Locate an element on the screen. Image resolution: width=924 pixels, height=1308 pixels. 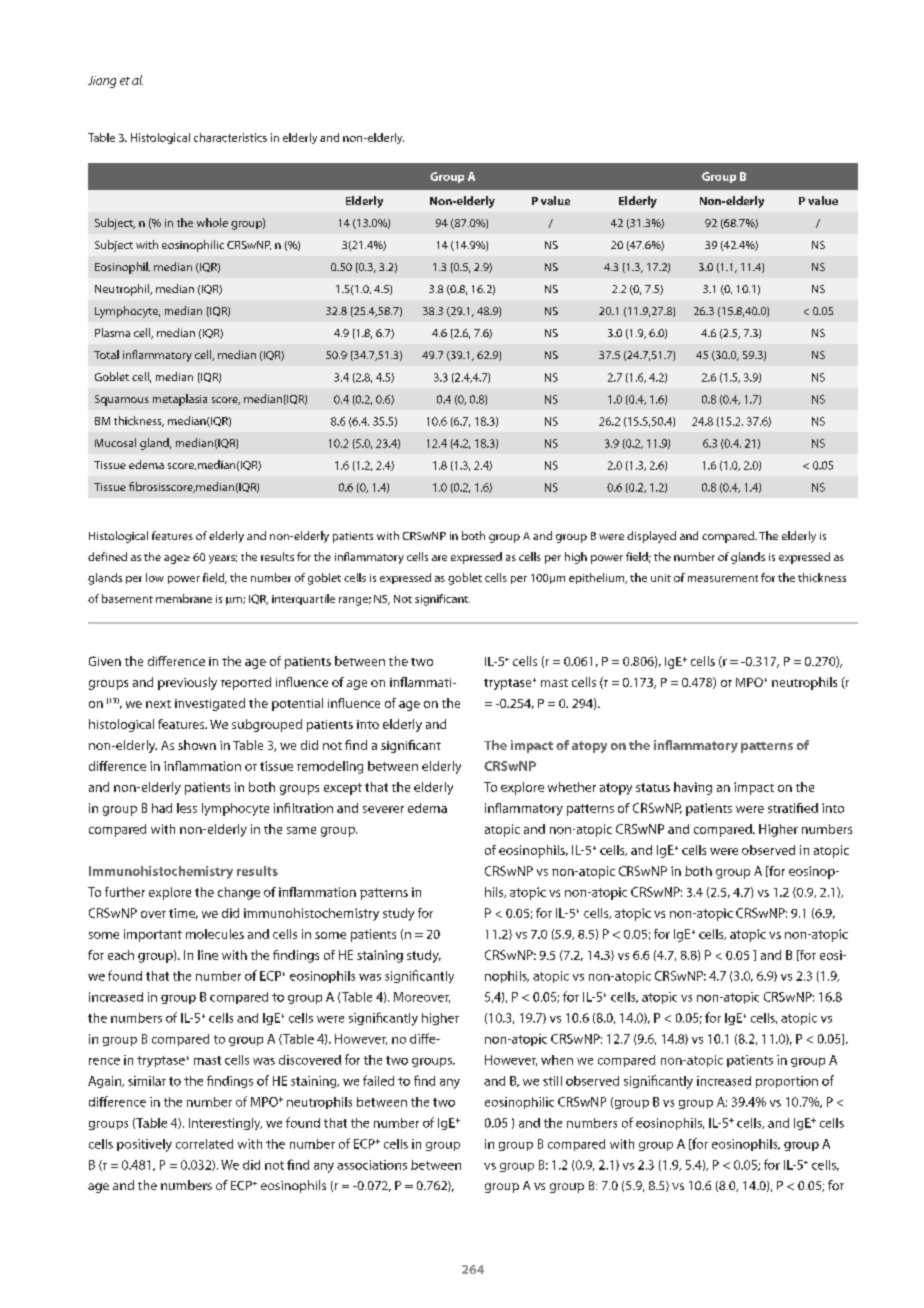
less is located at coordinates (187, 808).
